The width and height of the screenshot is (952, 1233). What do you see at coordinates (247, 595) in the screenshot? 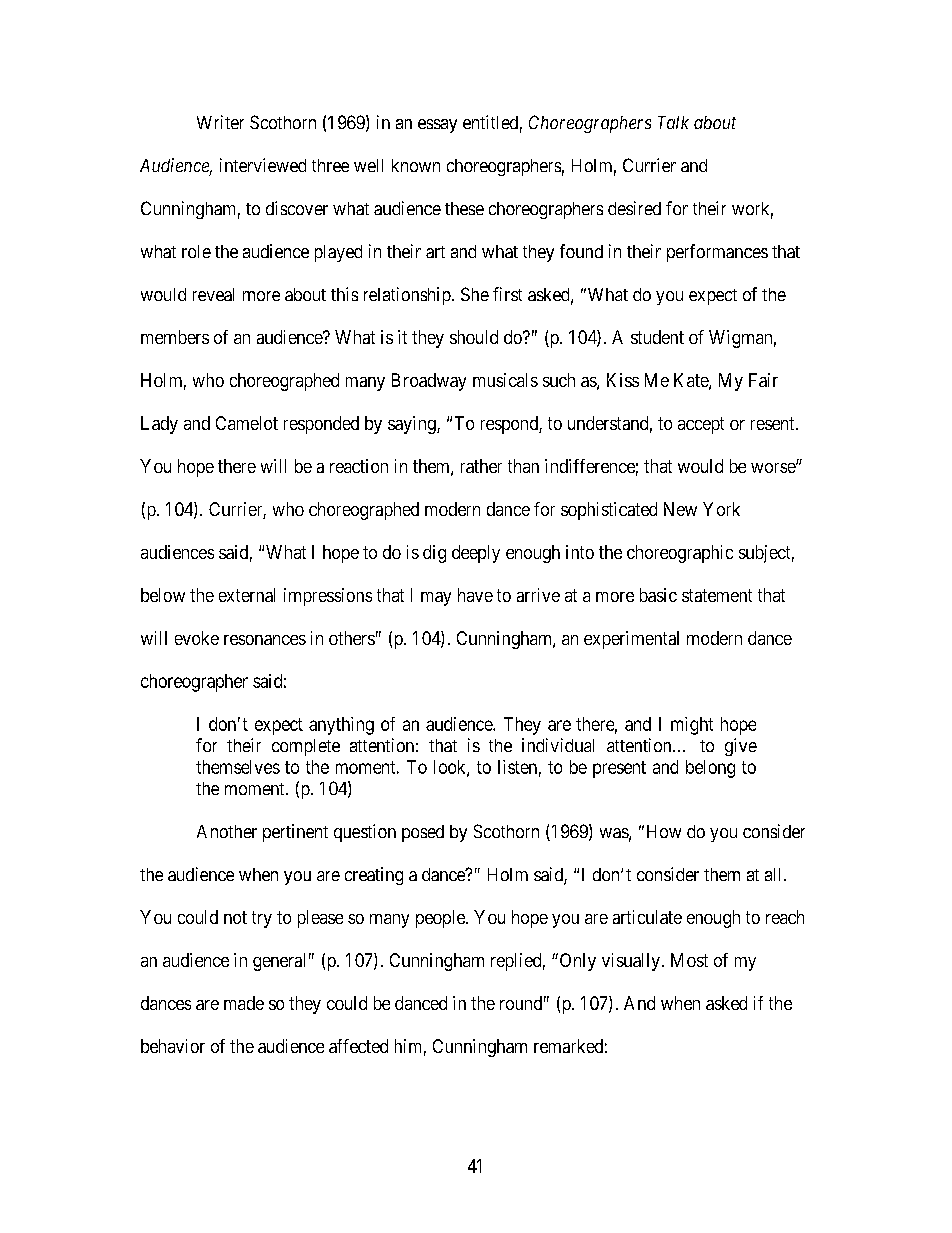
I see `external` at bounding box center [247, 595].
